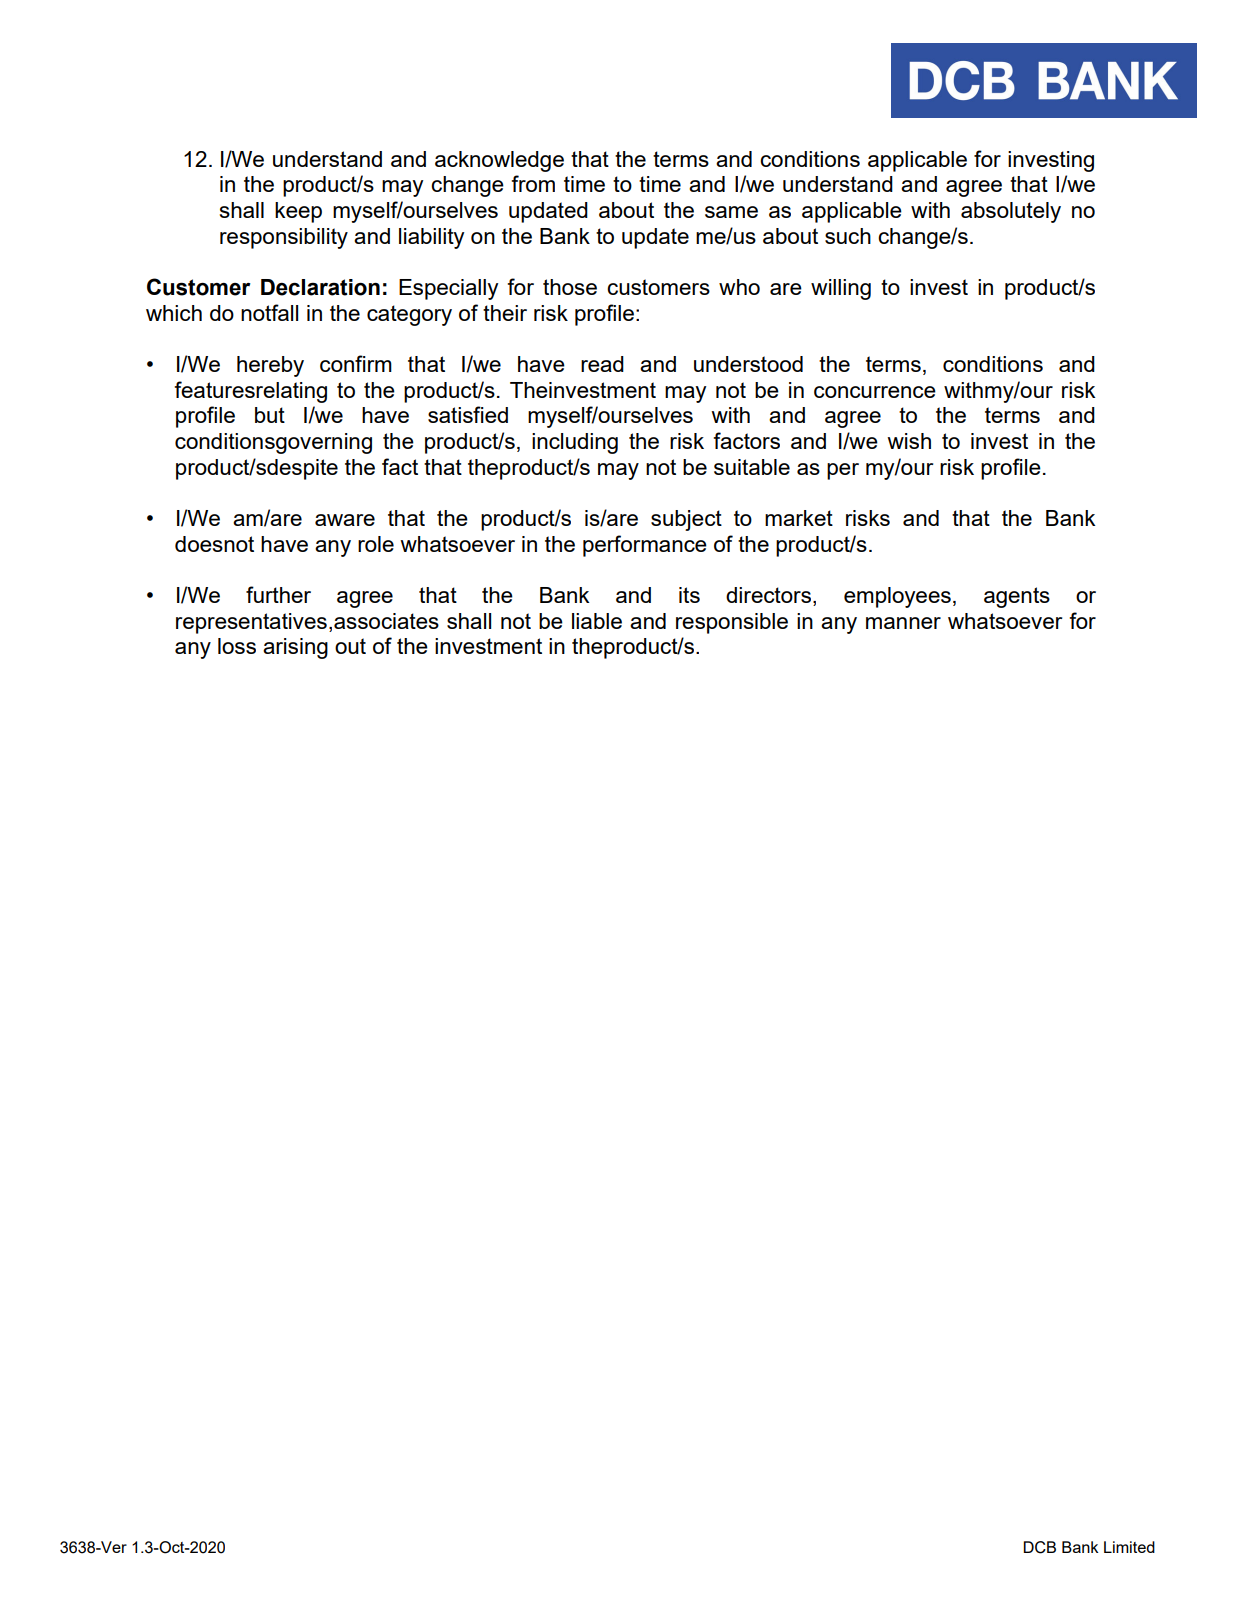 The height and width of the screenshot is (1607, 1242). Describe the element at coordinates (597, 621) in the screenshot. I see `liable` at that location.
